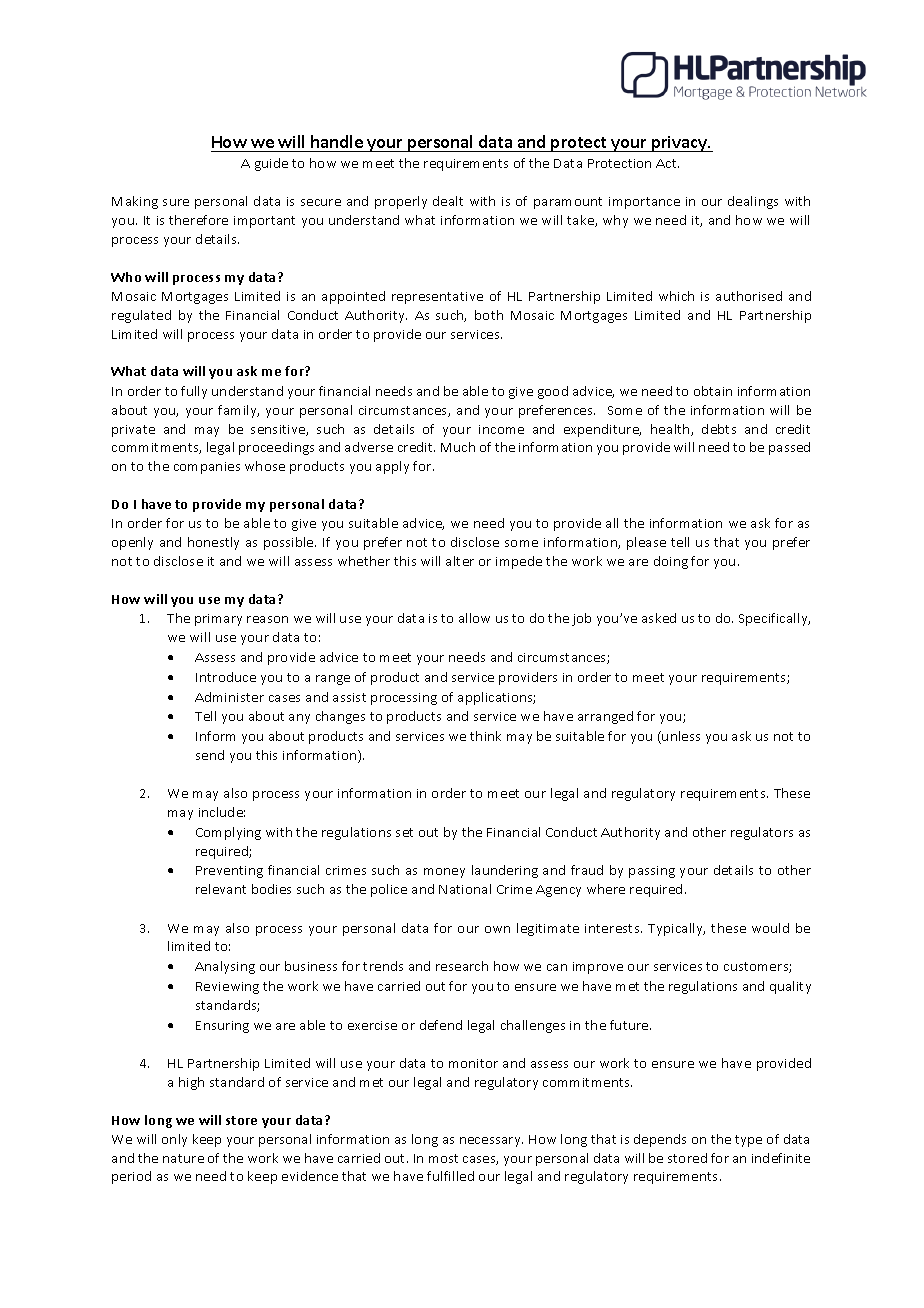  What do you see at coordinates (667, 163) in the image?
I see `Act` at bounding box center [667, 163].
